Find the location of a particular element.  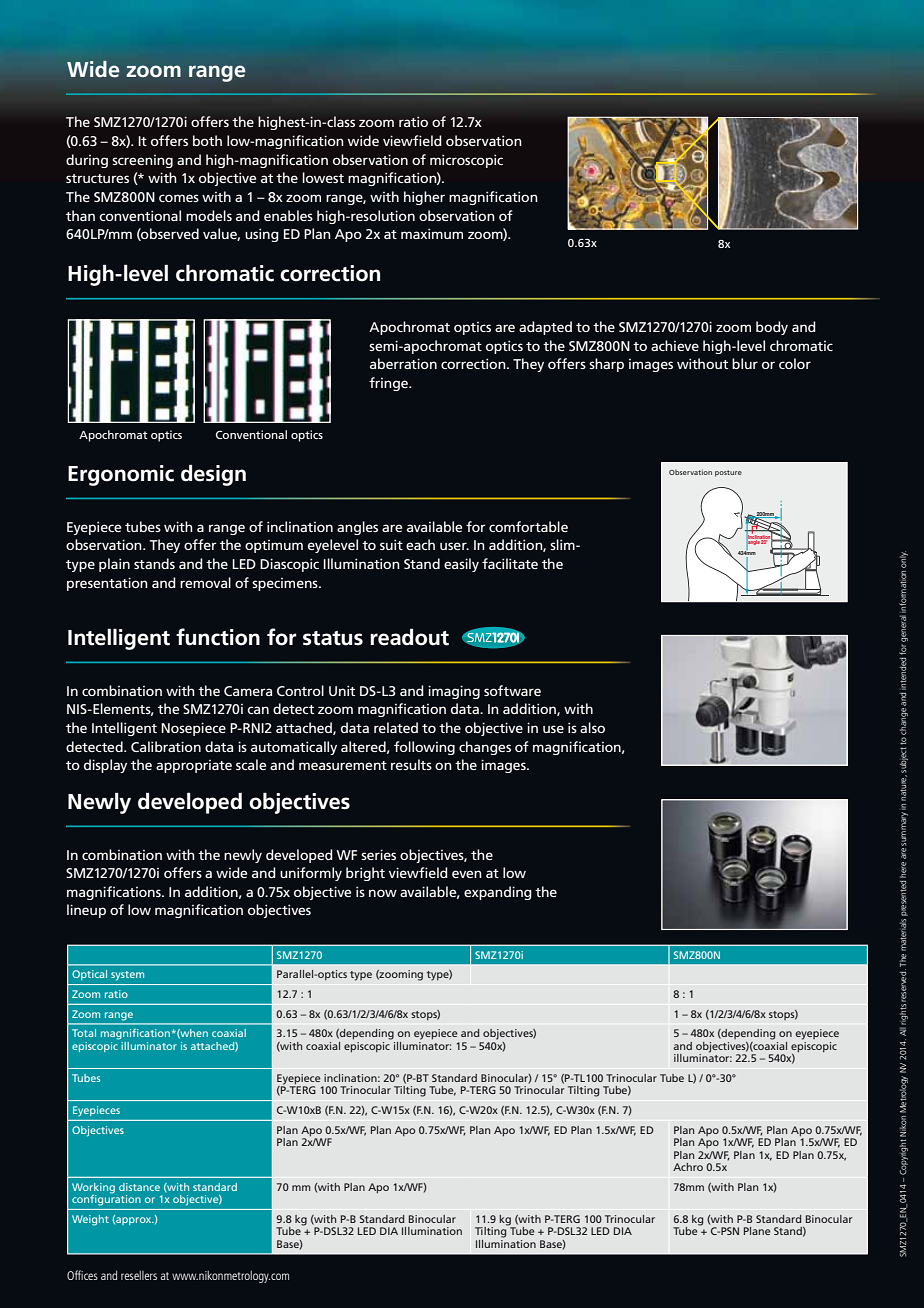

body is located at coordinates (772, 328).
